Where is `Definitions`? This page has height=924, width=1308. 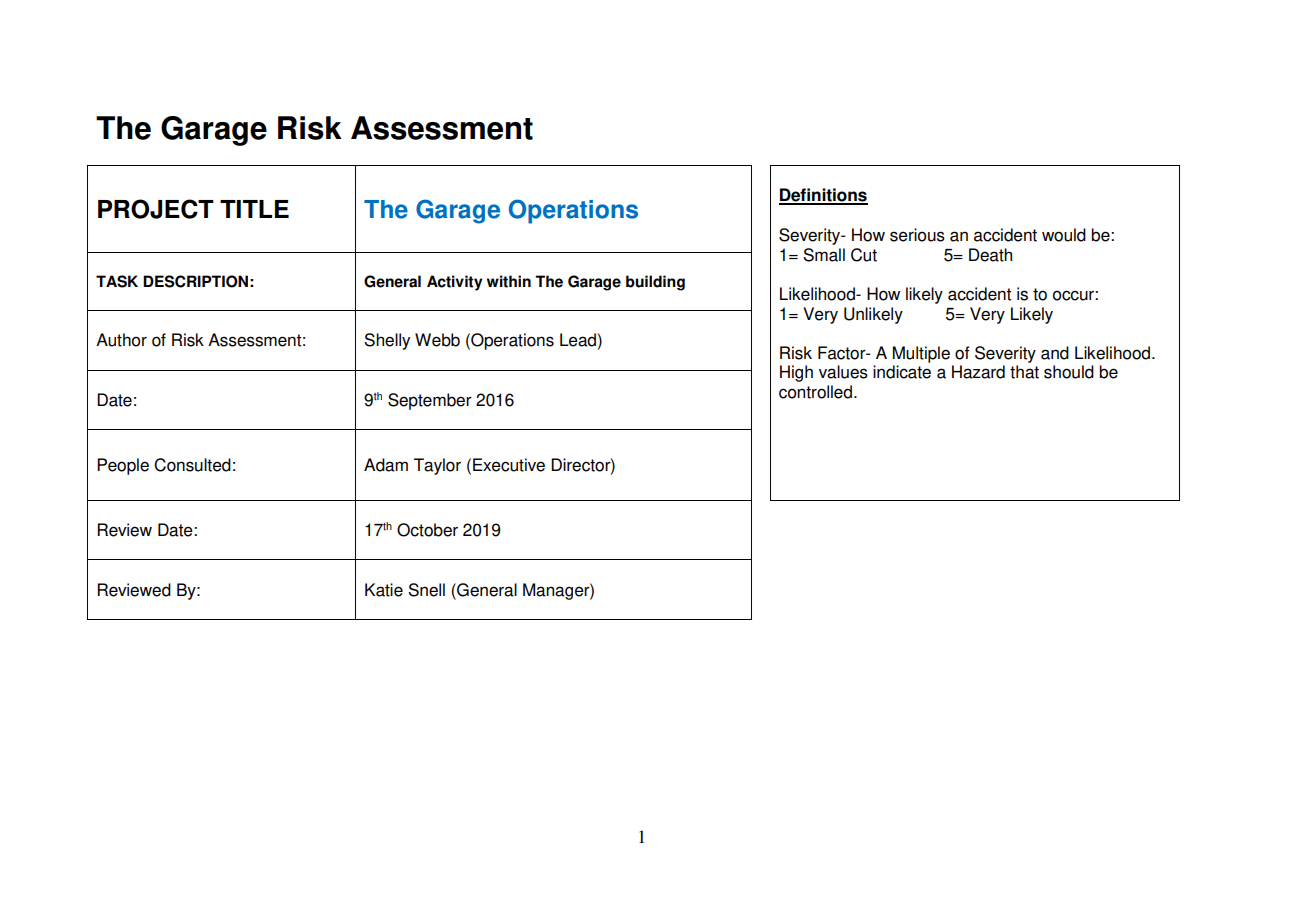 Definitions is located at coordinates (823, 196).
